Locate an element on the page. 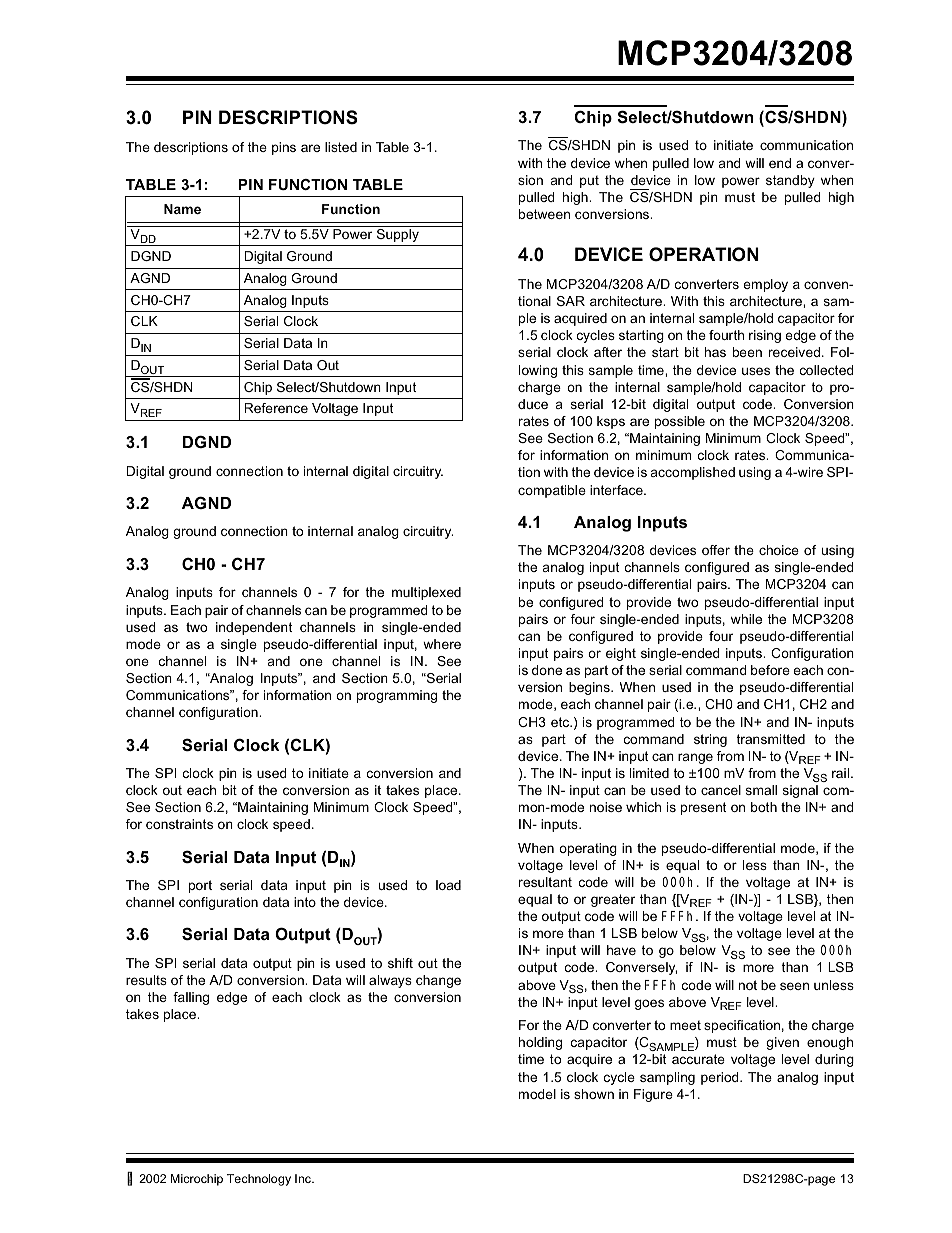 The image size is (952, 1233). done is located at coordinates (547, 670).
